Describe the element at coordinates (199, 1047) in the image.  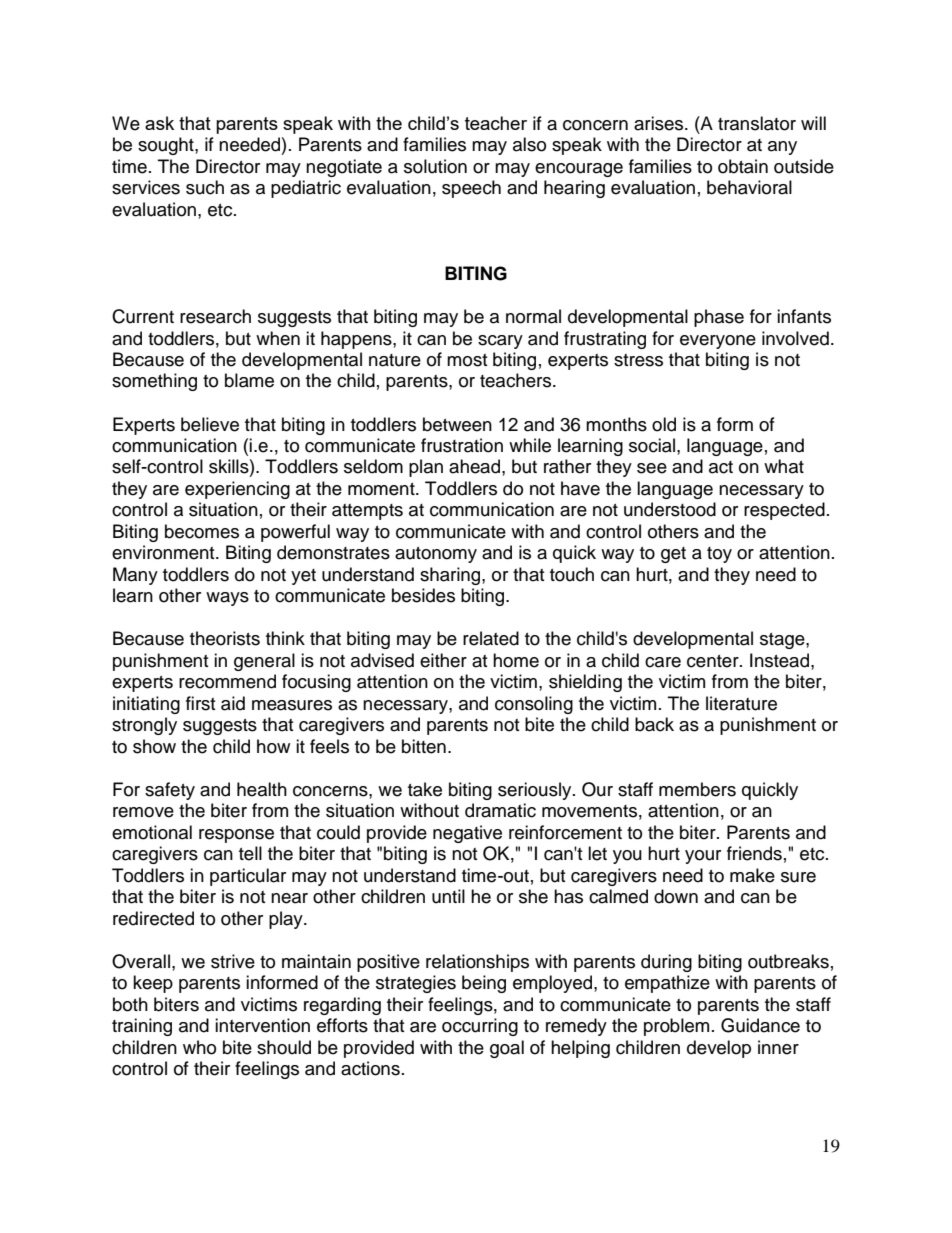
I see `who` at that location.
